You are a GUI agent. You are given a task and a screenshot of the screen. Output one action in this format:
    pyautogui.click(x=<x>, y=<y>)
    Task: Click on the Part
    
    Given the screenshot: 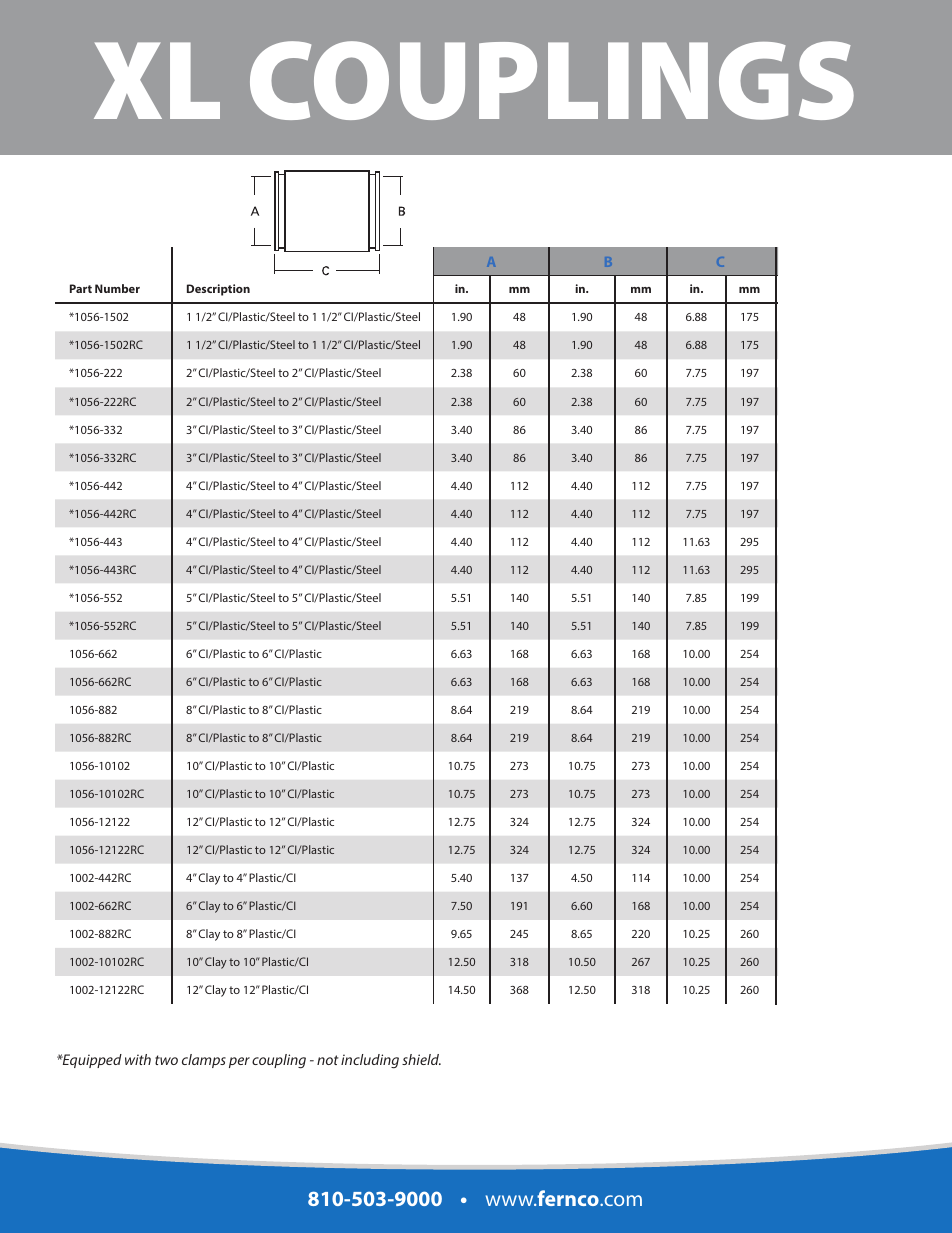 What is the action you would take?
    pyautogui.click(x=81, y=288)
